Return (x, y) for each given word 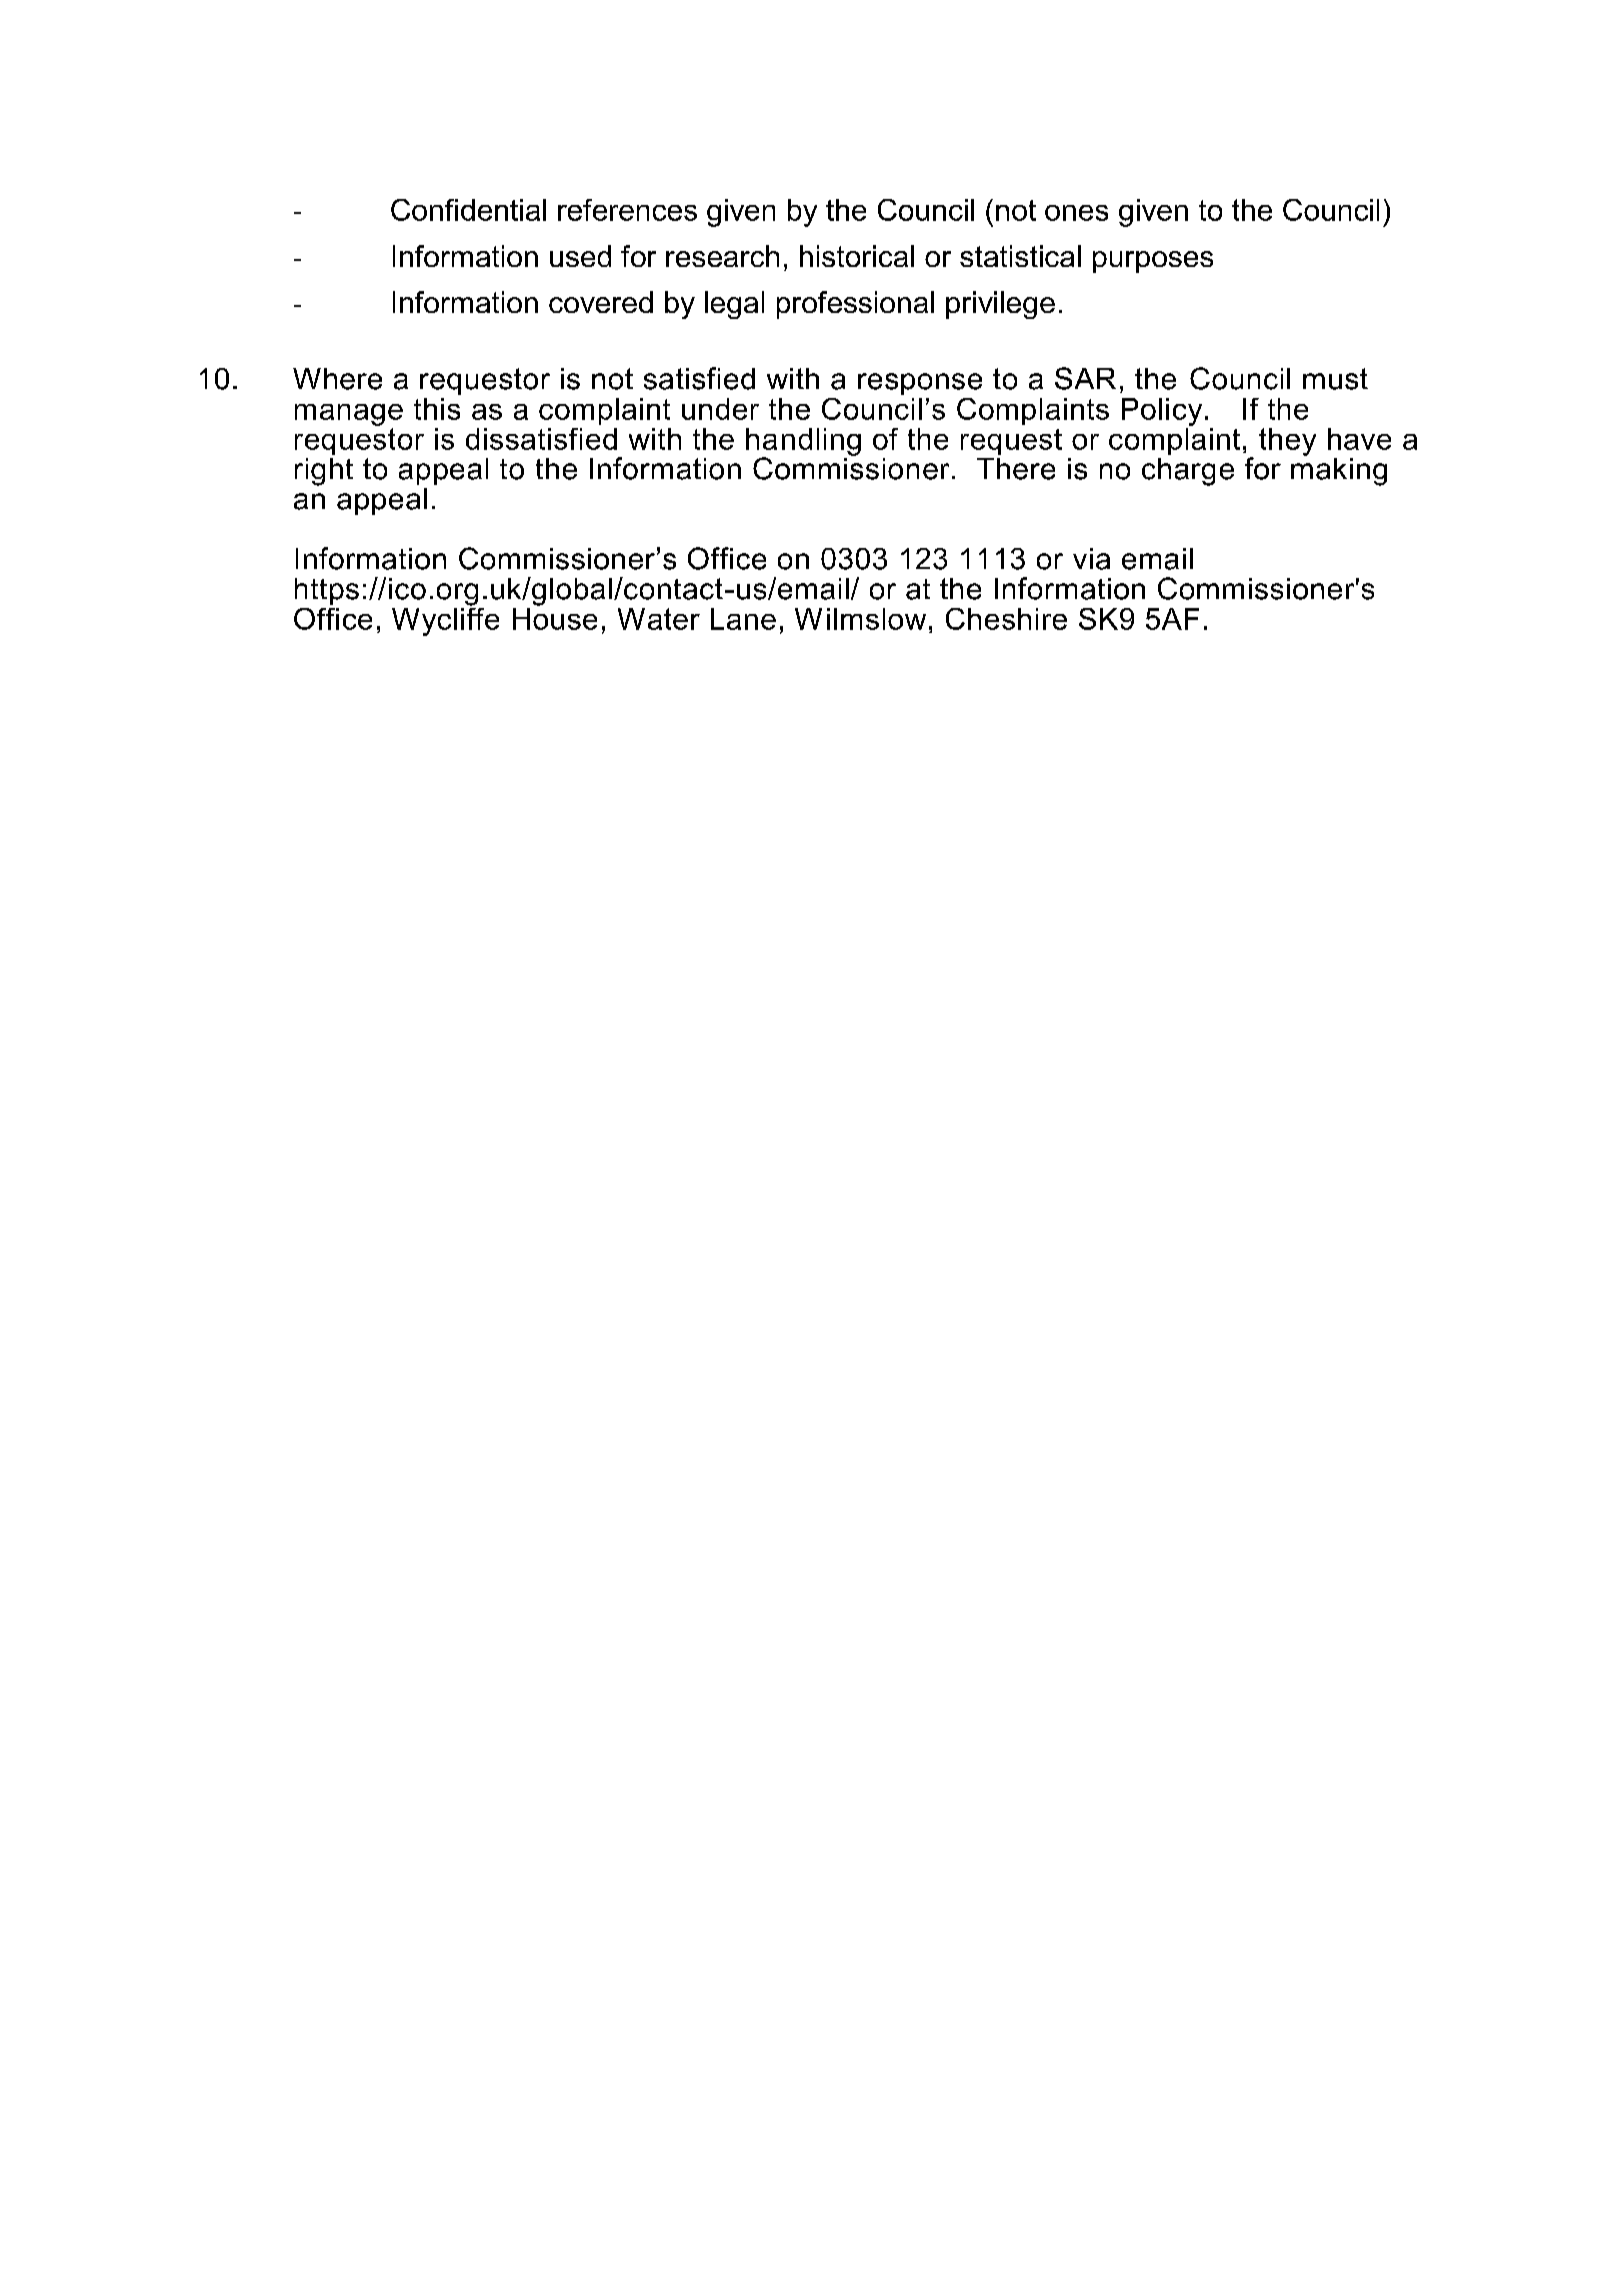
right (324, 472)
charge (1188, 472)
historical (857, 256)
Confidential (468, 210)
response (920, 384)
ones (1076, 213)
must (1335, 379)
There (1016, 469)
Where (337, 379)
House (555, 617)
